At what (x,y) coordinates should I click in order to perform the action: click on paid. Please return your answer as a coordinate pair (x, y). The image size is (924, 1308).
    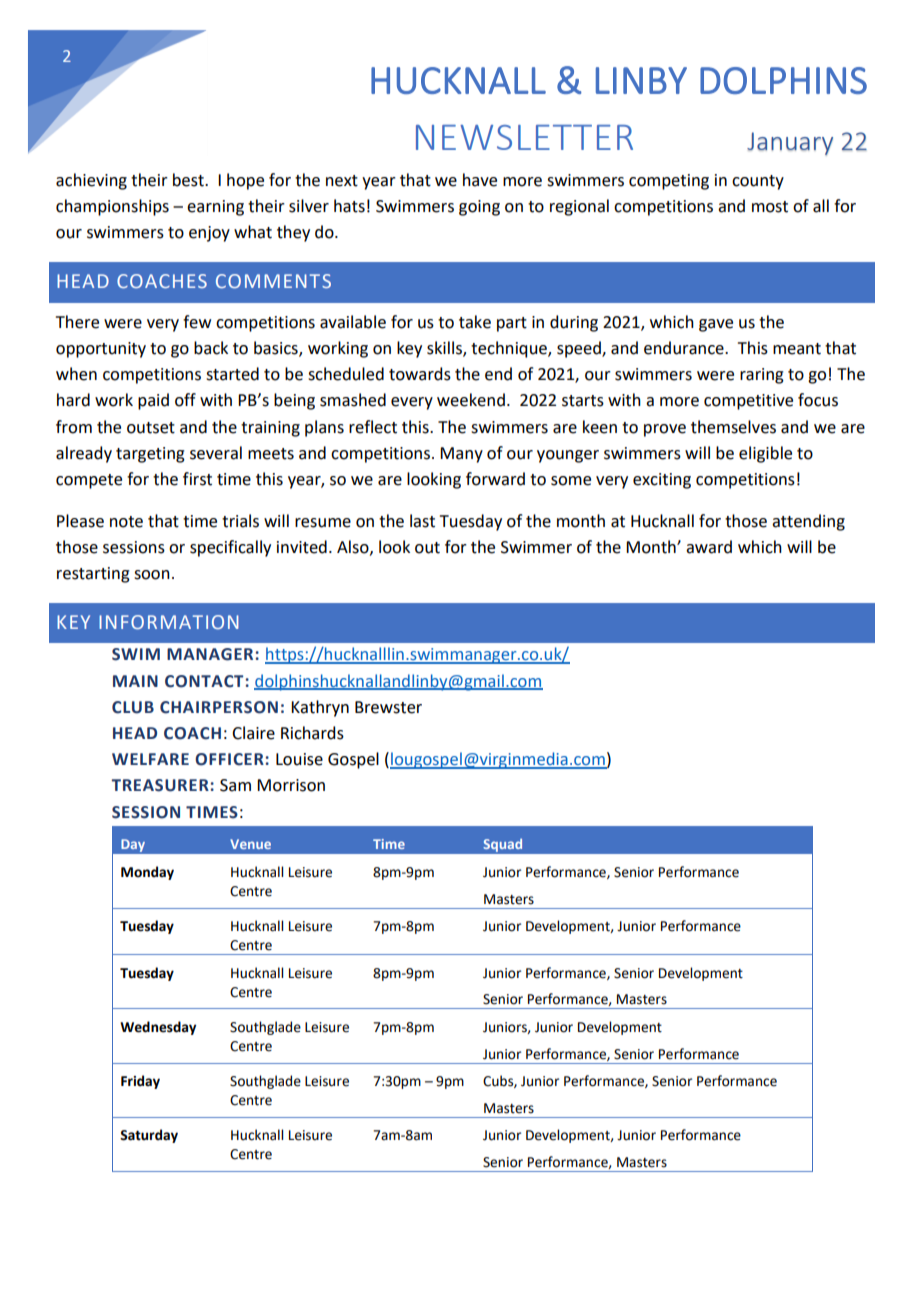
    Looking at the image, I should click on (153, 401).
